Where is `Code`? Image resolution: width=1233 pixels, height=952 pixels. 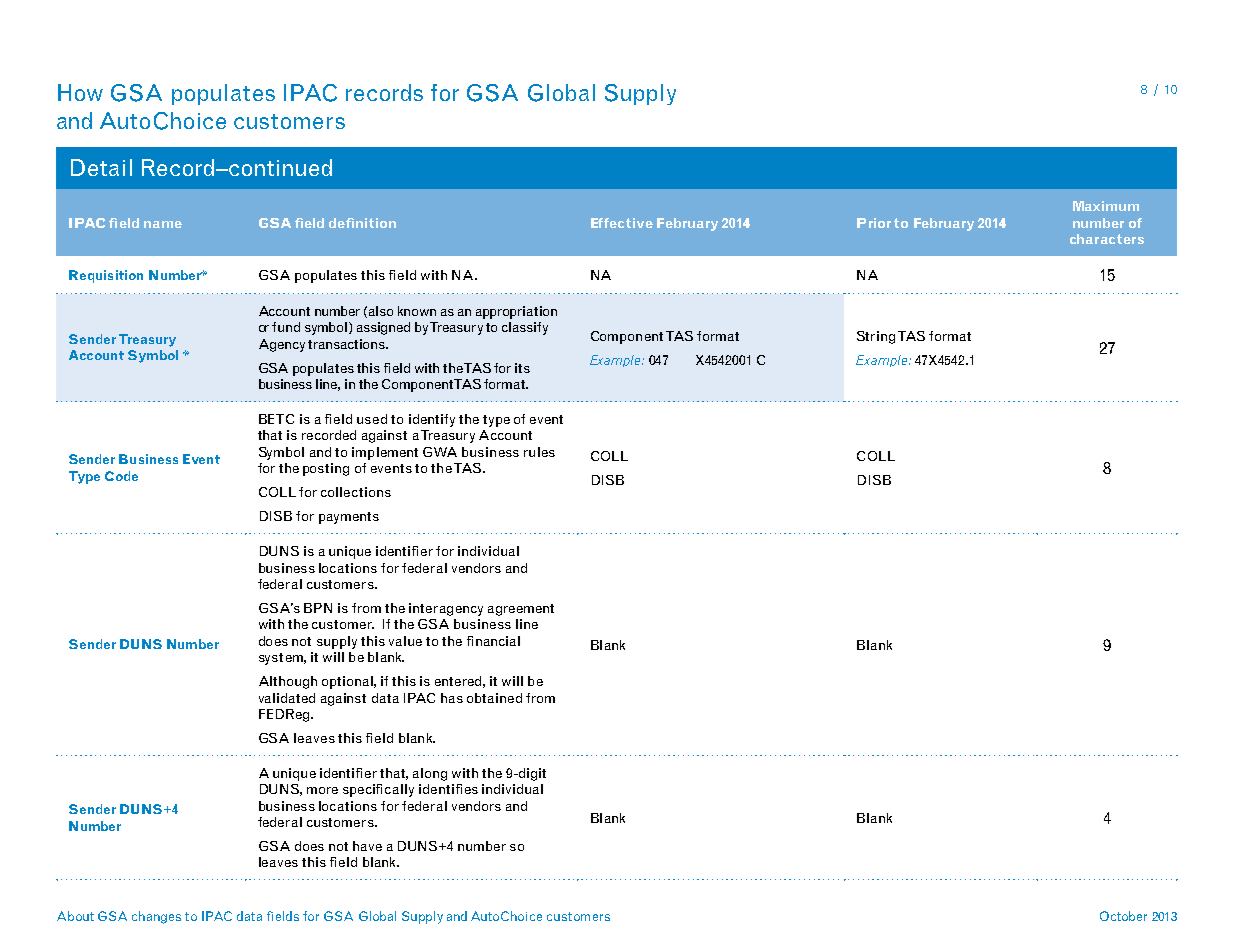 Code is located at coordinates (121, 476).
